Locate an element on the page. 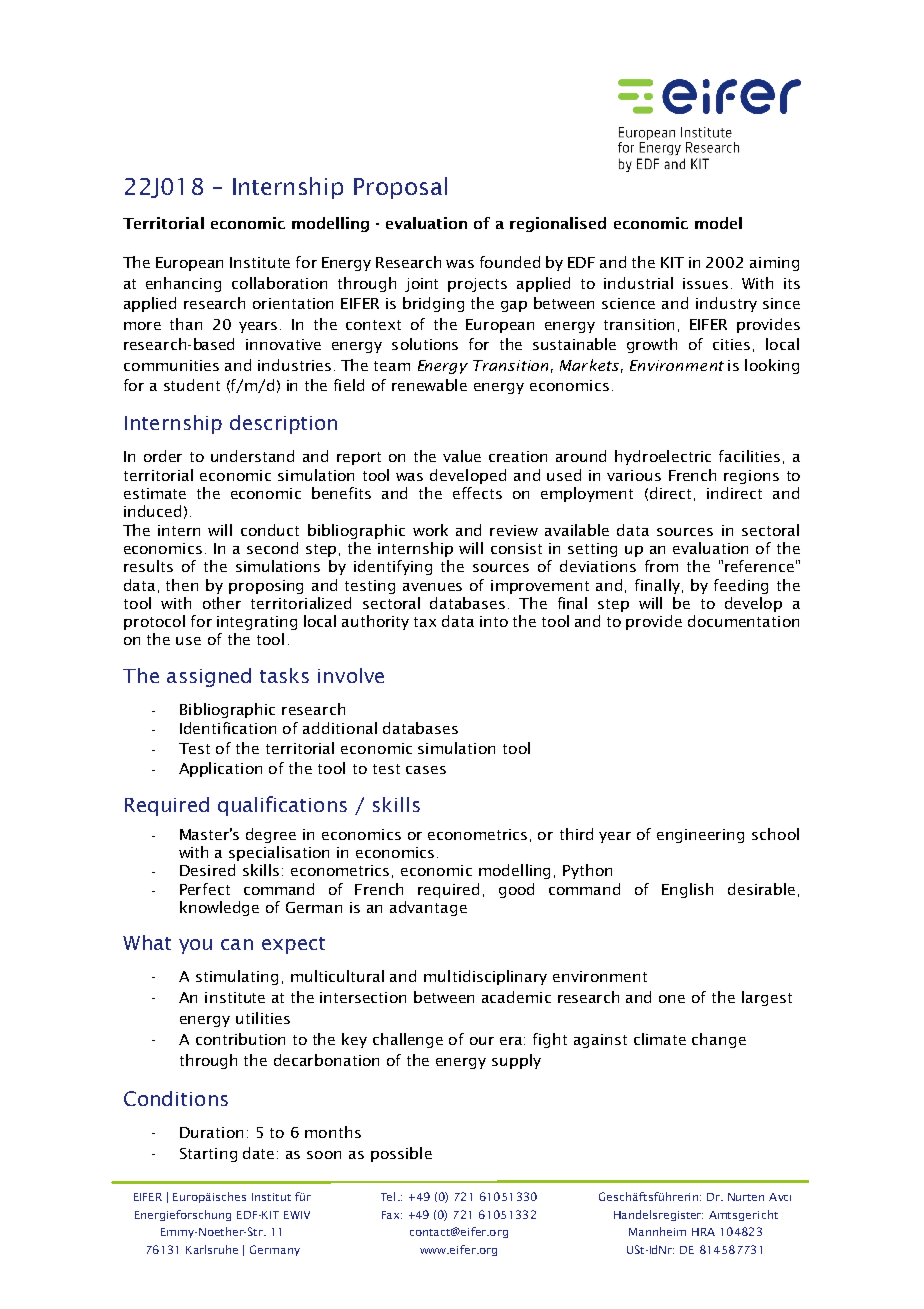 The width and height of the document is (924, 1309). enhancing is located at coordinates (183, 284).
